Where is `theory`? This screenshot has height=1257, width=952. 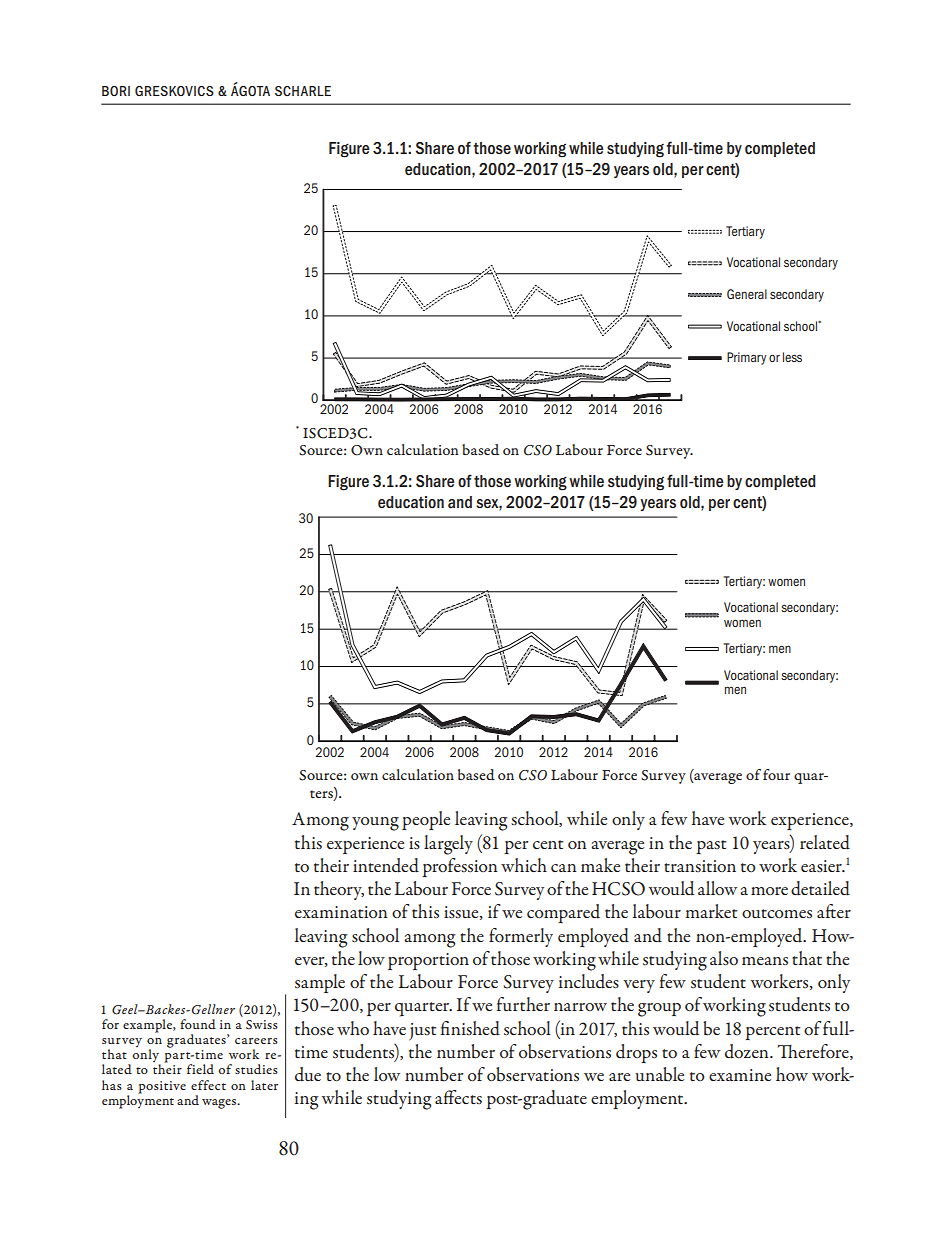
theory is located at coordinates (339, 890).
